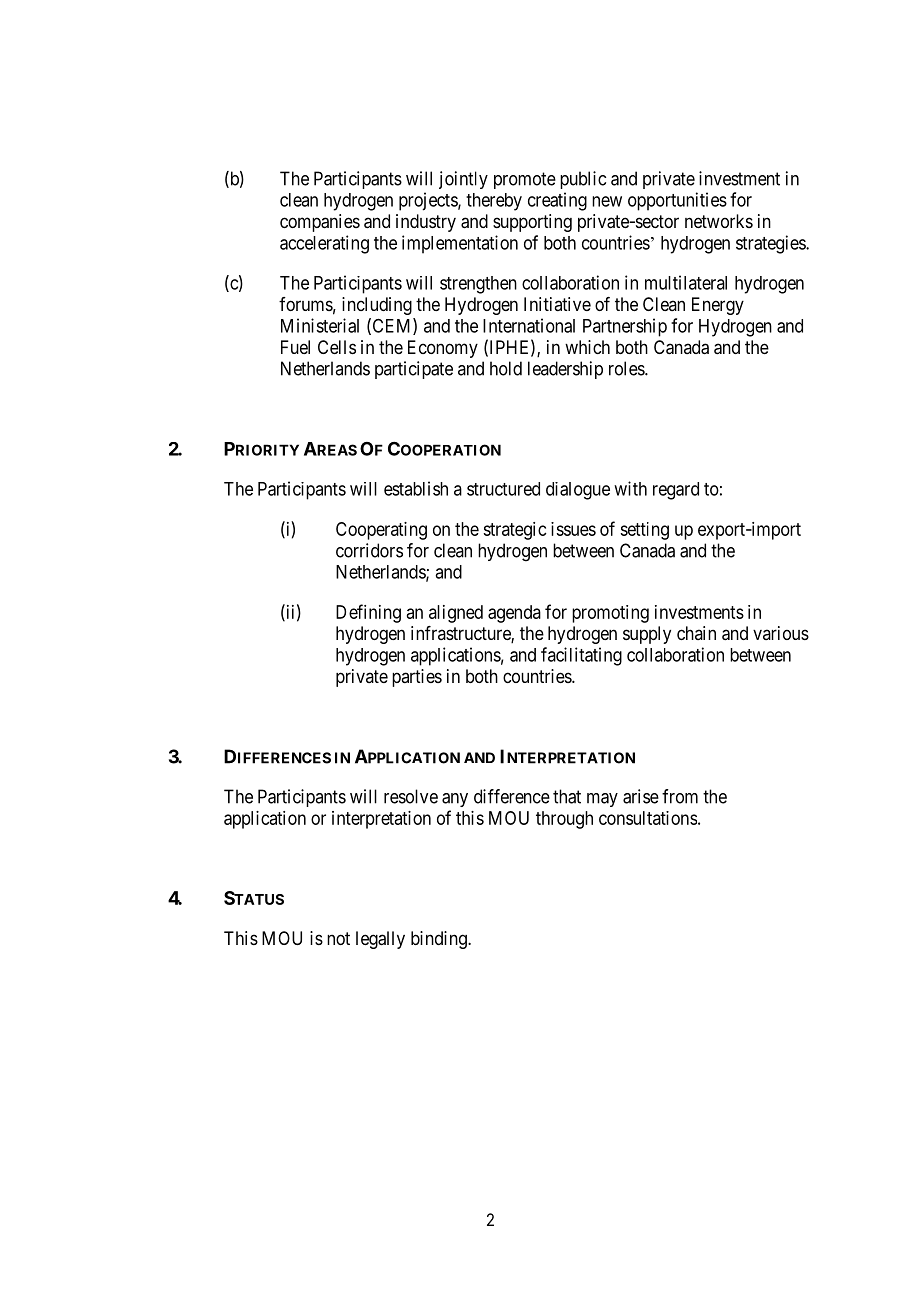 The height and width of the document is (1308, 924). Describe the element at coordinates (338, 938) in the document. I see `not` at that location.
